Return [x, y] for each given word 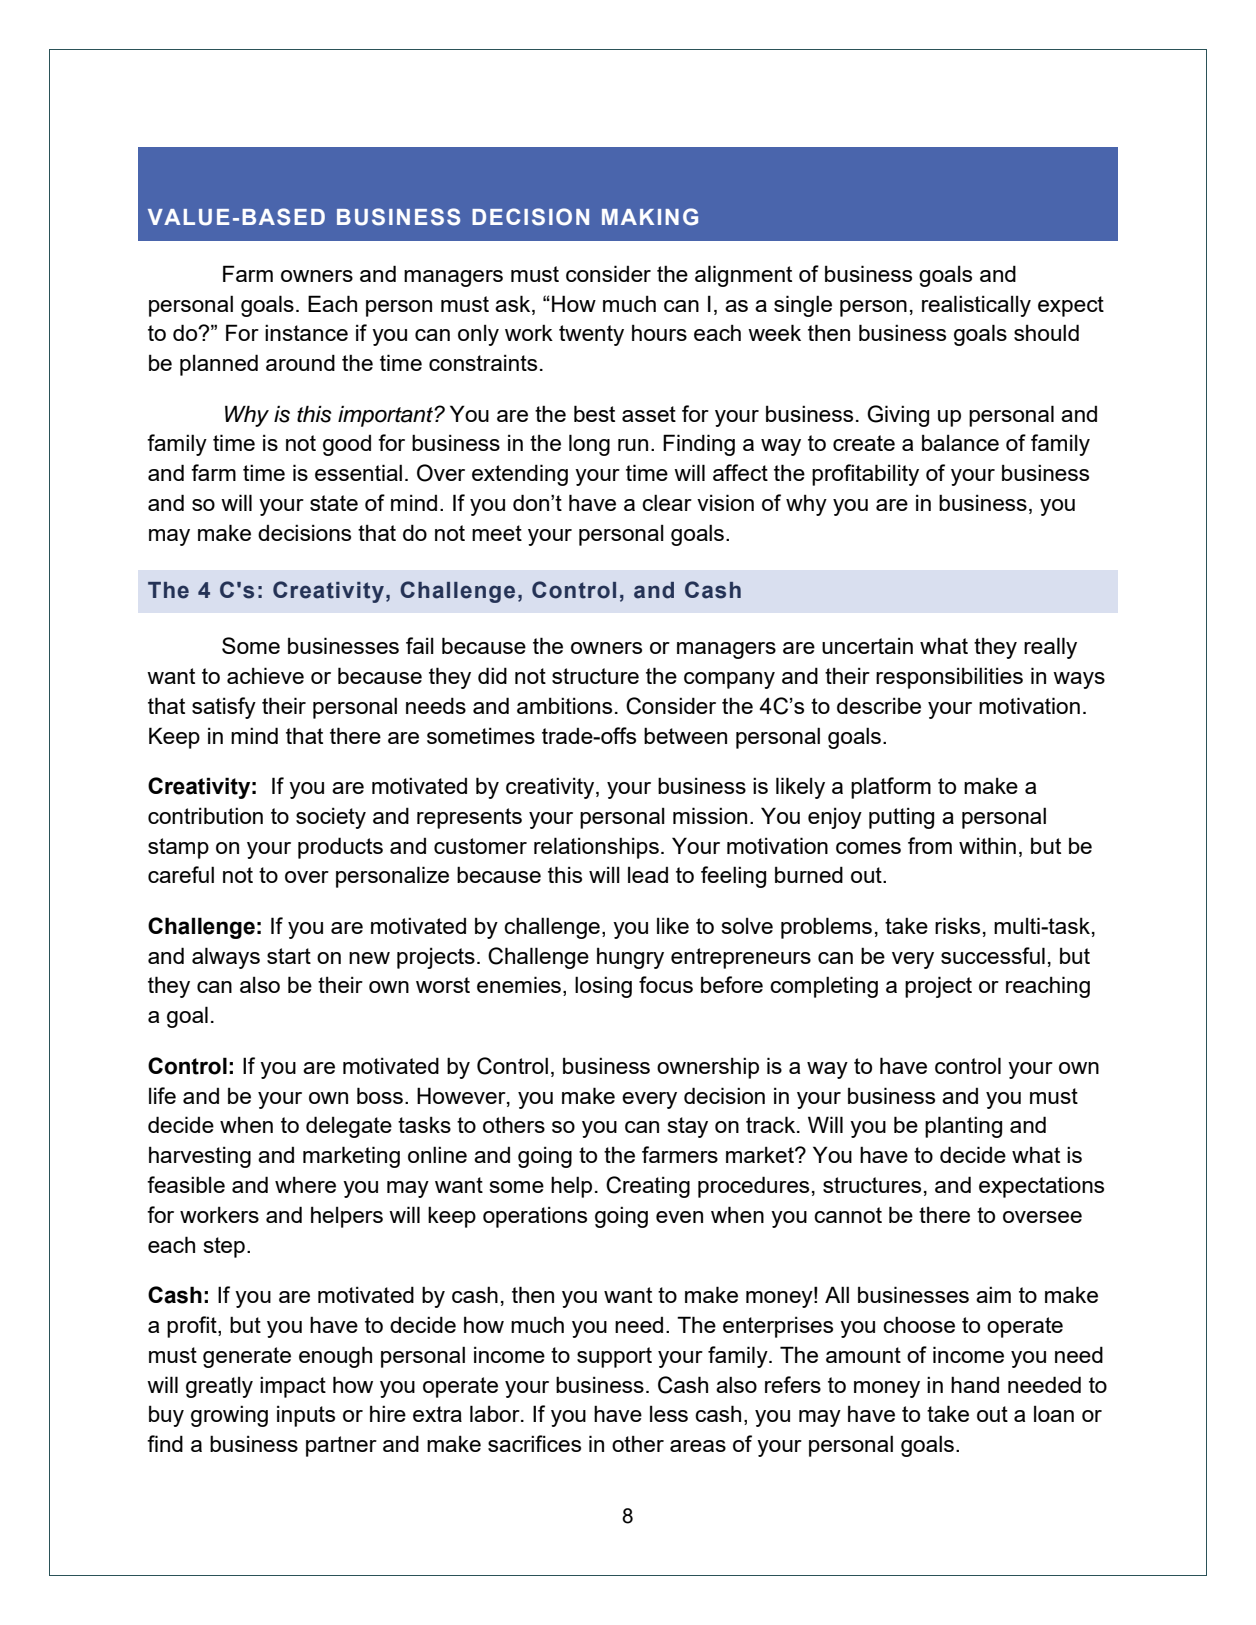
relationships [596, 848]
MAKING [650, 217]
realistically [976, 306]
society [331, 818]
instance [306, 332]
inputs [306, 1416]
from [930, 845]
